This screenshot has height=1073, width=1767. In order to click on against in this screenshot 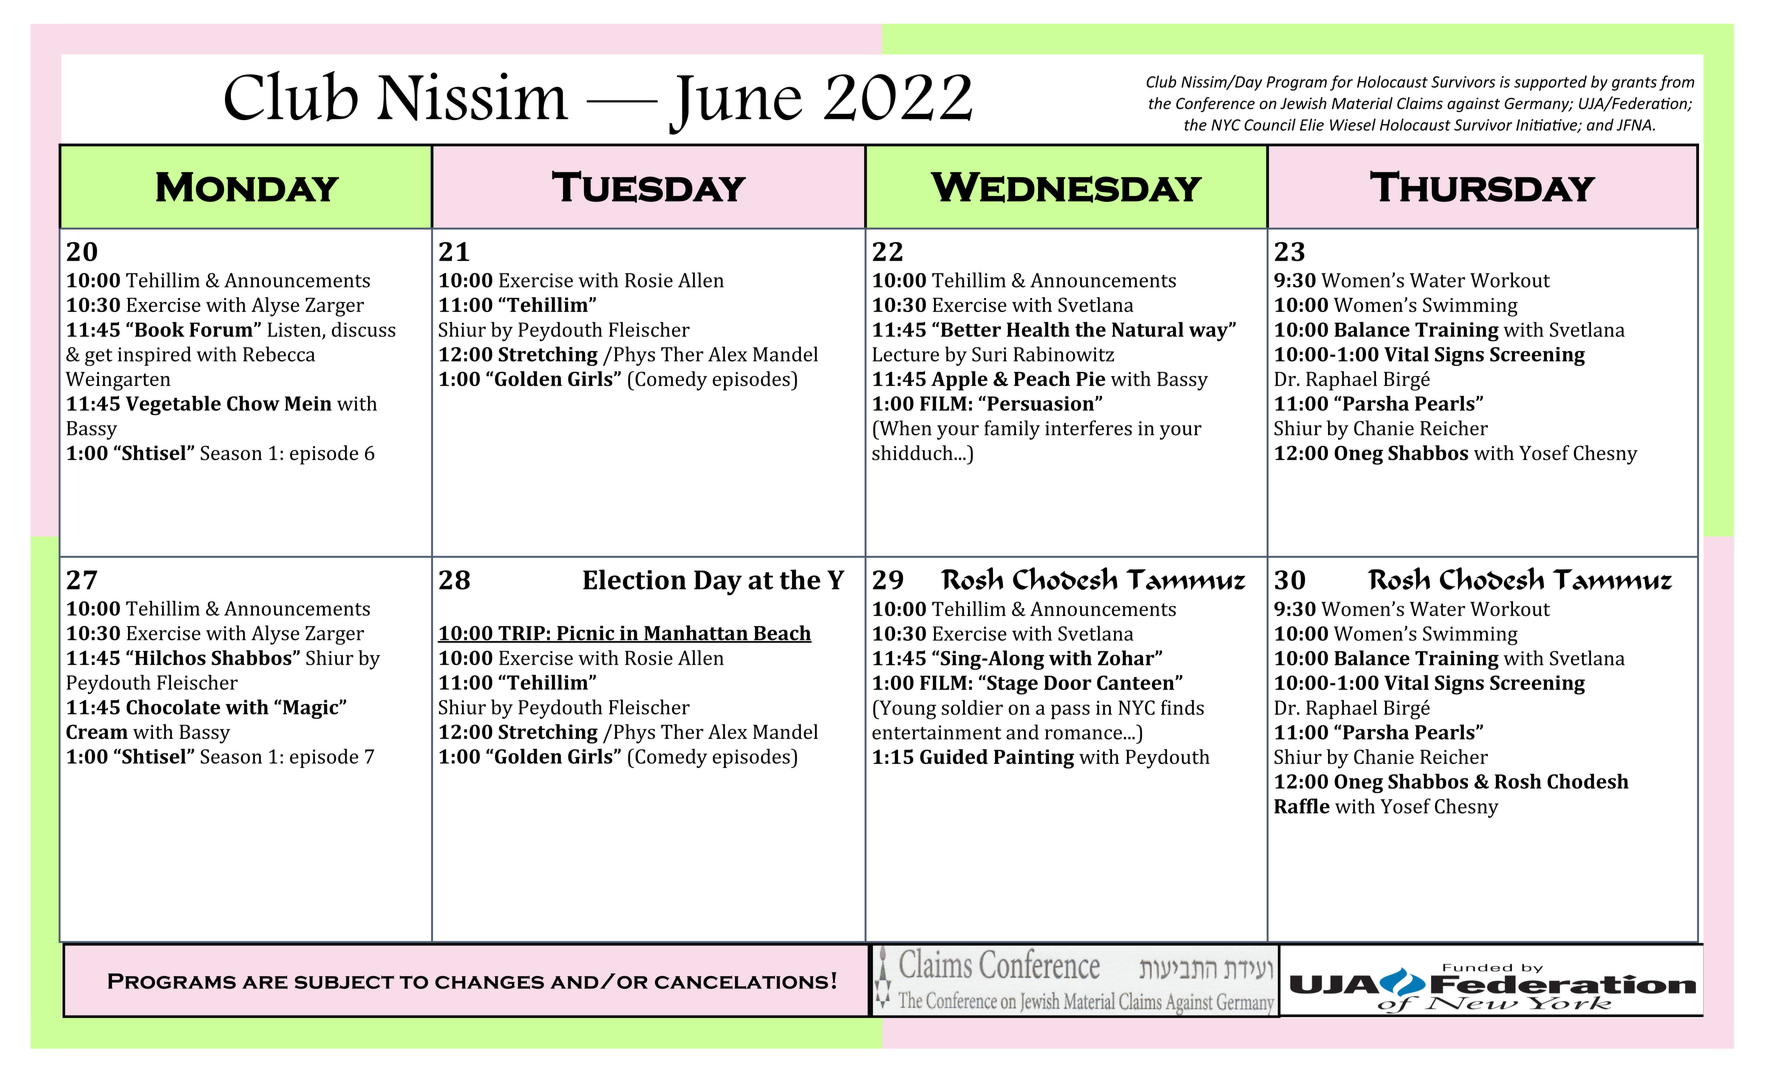, I will do `click(1473, 104)`.
